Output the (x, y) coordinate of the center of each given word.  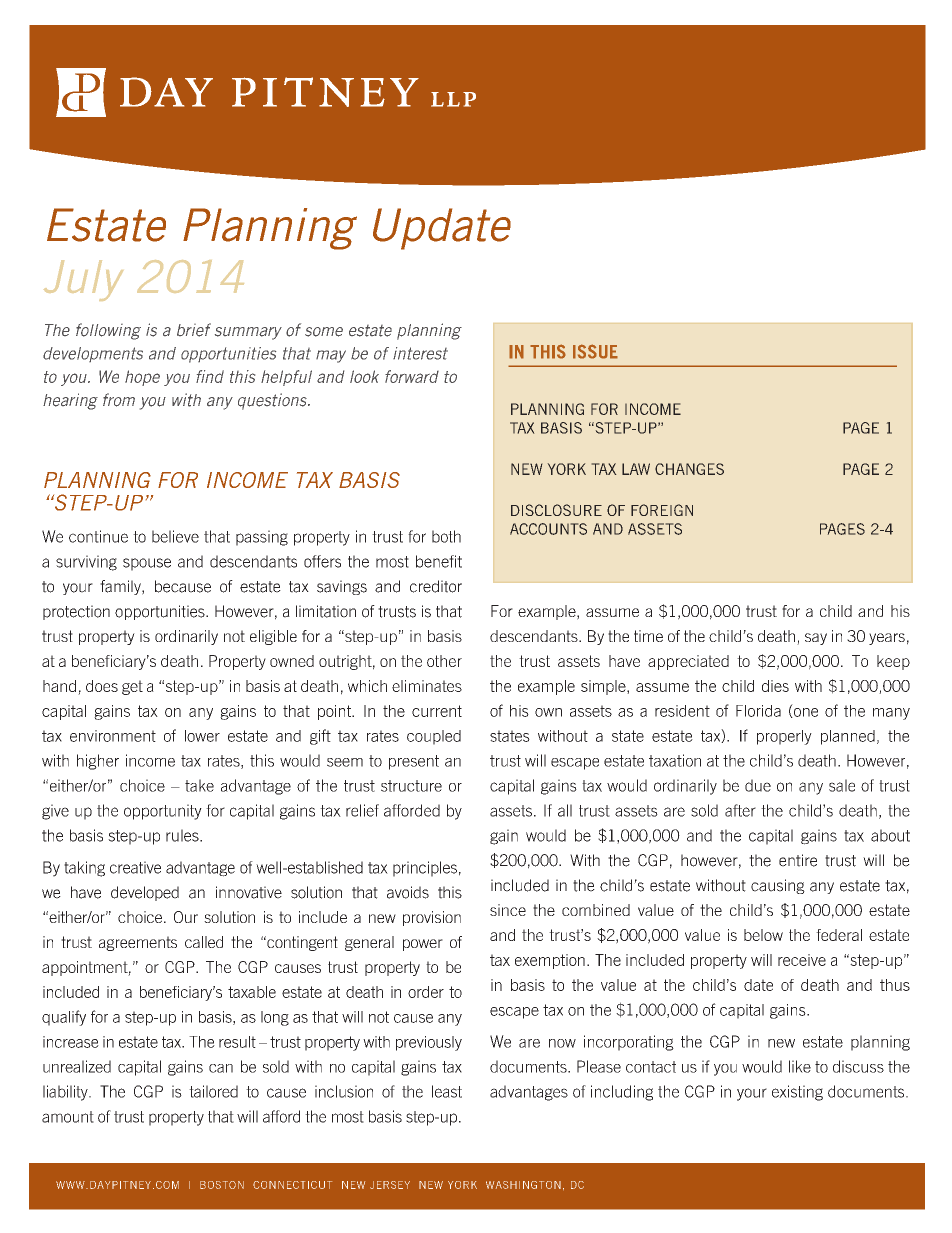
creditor (436, 586)
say (816, 639)
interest (420, 353)
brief (194, 330)
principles (425, 869)
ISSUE (595, 351)
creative (135, 867)
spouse (147, 564)
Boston (222, 1185)
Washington (523, 1185)
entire (798, 860)
